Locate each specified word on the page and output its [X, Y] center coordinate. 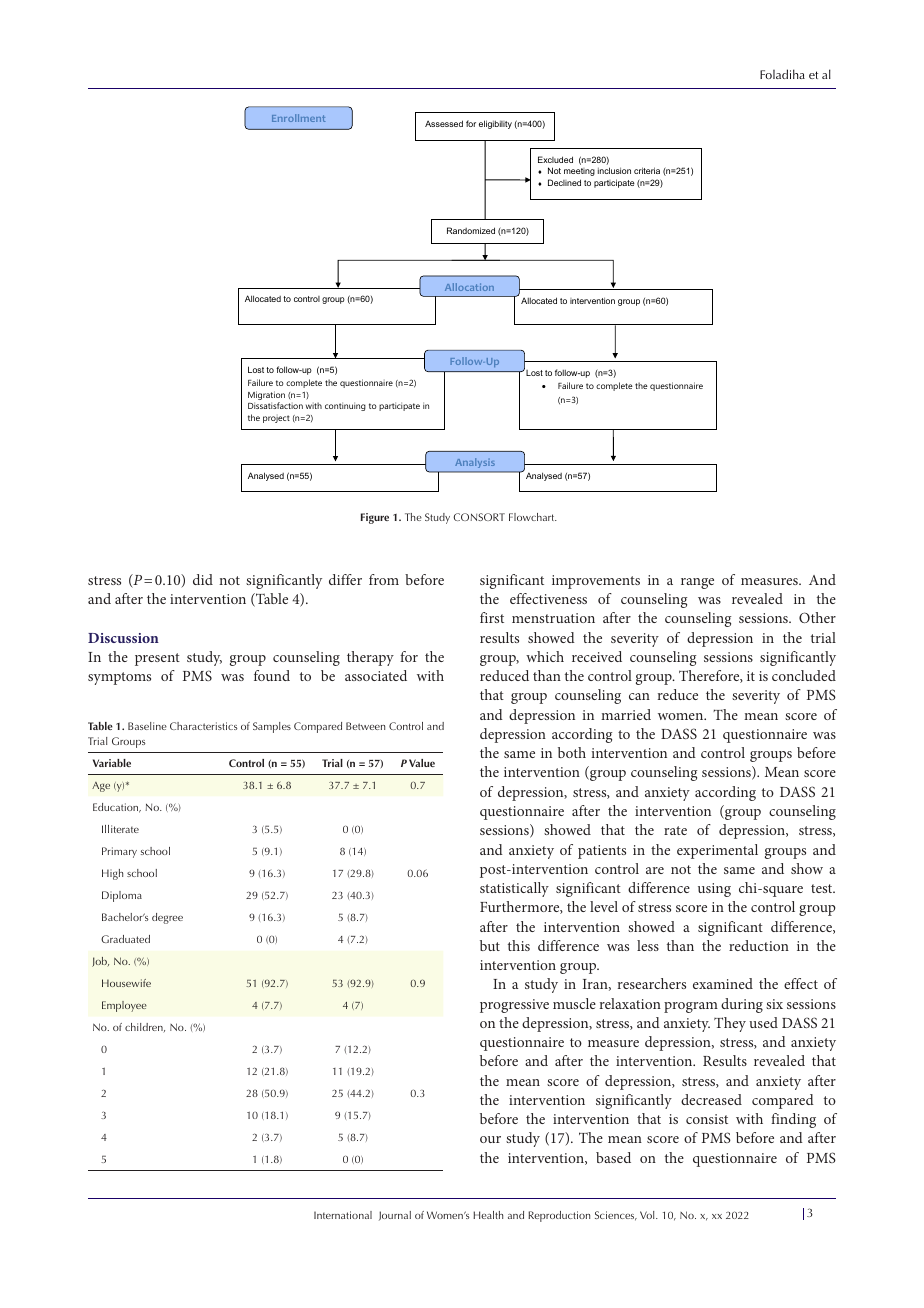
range [697, 583]
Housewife [126, 983]
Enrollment [298, 118]
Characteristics [204, 726]
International [343, 1215]
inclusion [614, 170]
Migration [266, 397]
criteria [647, 170]
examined [723, 983]
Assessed [444, 123]
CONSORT [479, 517]
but [490, 945]
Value [422, 763]
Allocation [469, 287]
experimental [717, 851]
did [203, 579]
